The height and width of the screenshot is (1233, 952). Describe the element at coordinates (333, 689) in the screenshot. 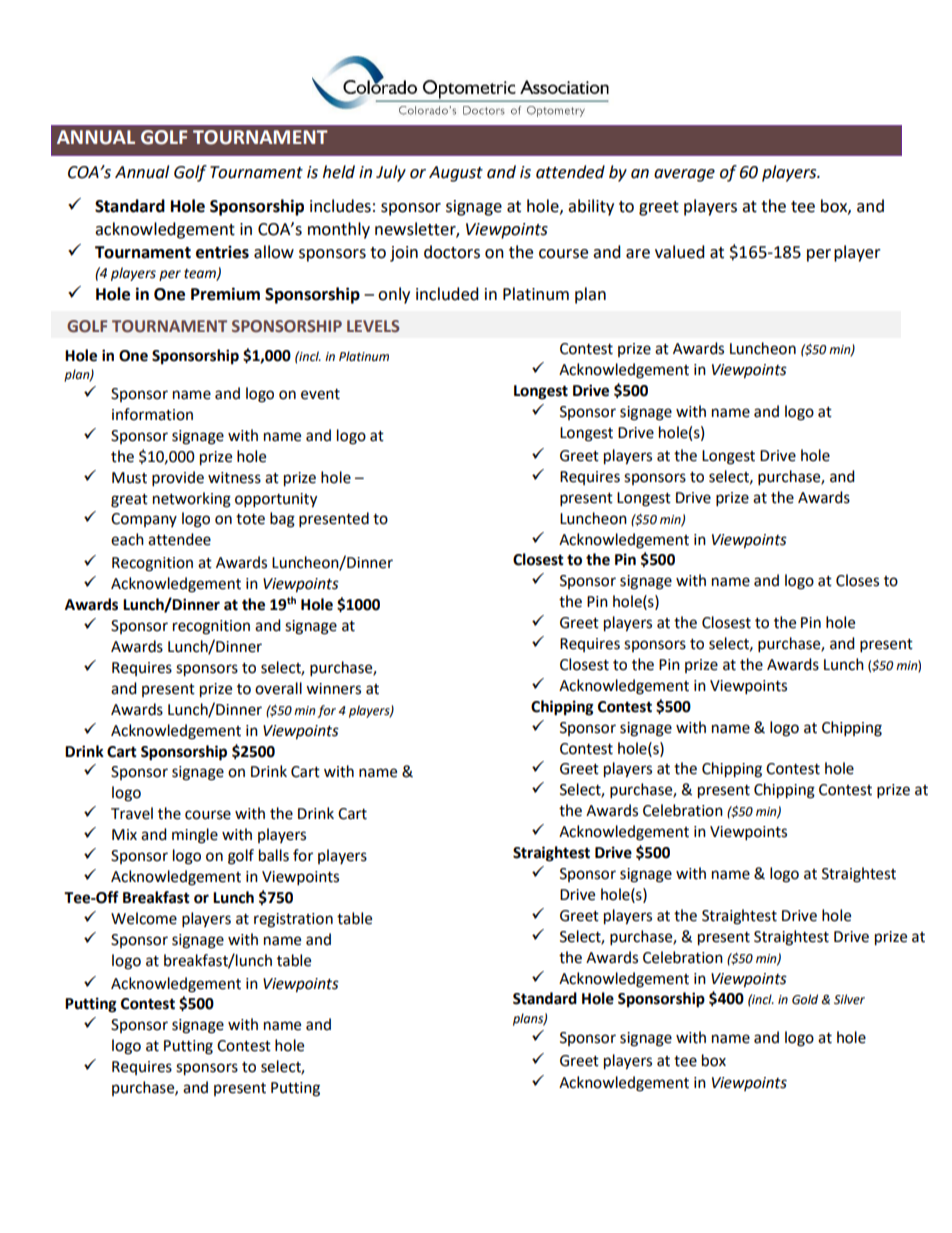

I see `winners` at that location.
